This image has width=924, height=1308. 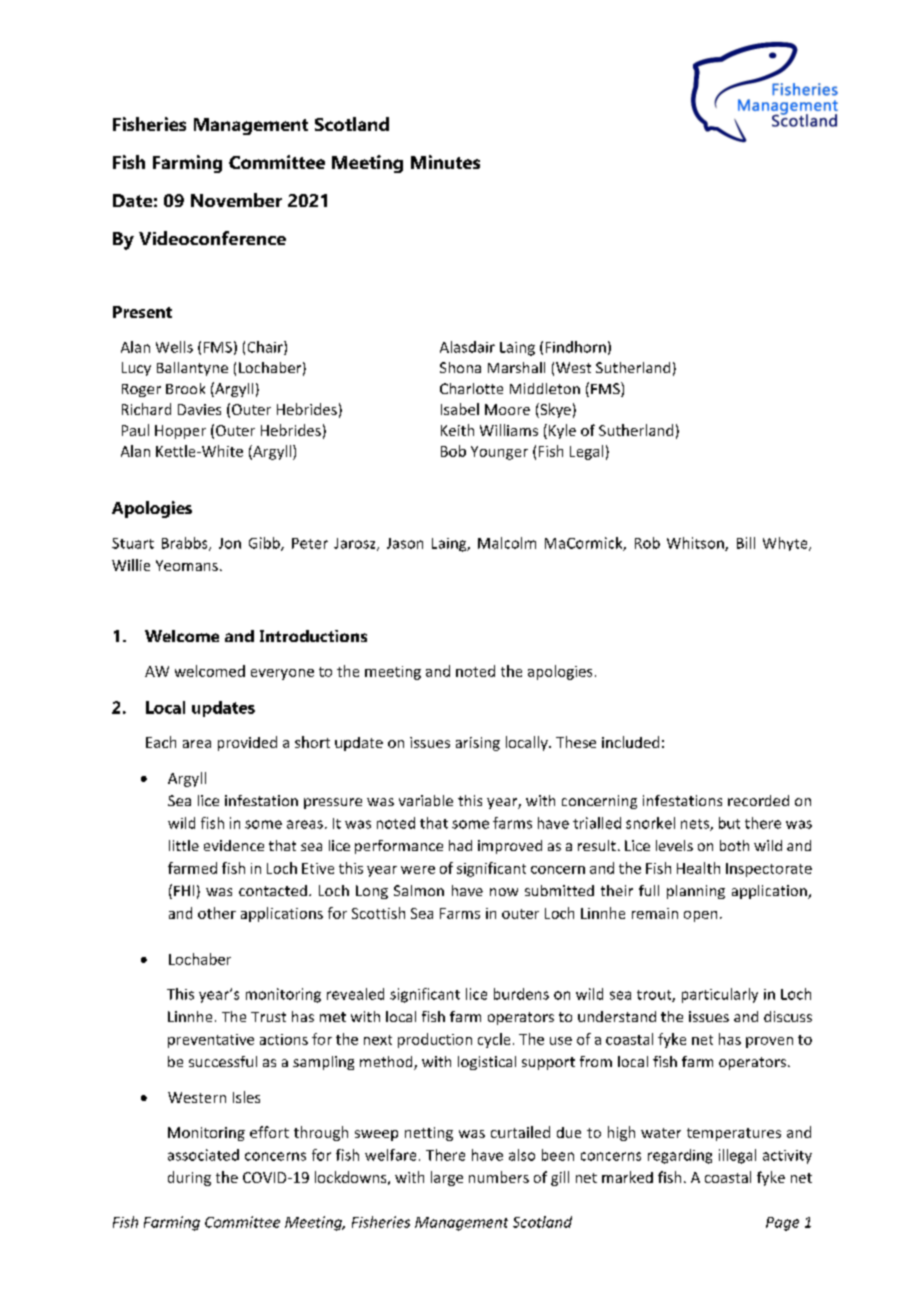 What do you see at coordinates (453, 451) in the image?
I see `Bob` at bounding box center [453, 451].
